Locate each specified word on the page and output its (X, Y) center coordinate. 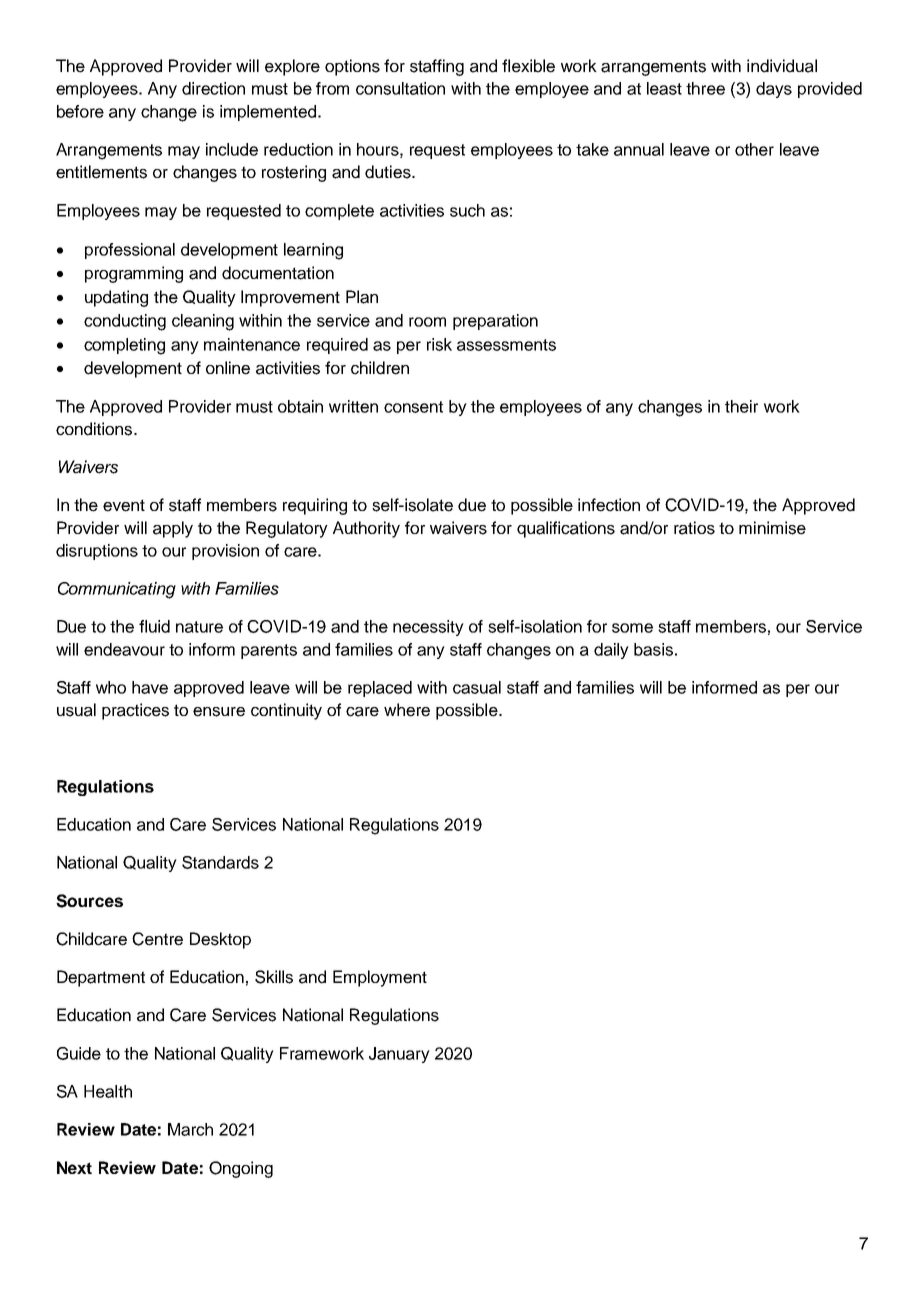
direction (213, 88)
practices (135, 711)
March (190, 1129)
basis (653, 649)
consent (413, 407)
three (705, 88)
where (407, 710)
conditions (95, 429)
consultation (400, 88)
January (399, 1055)
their (741, 406)
